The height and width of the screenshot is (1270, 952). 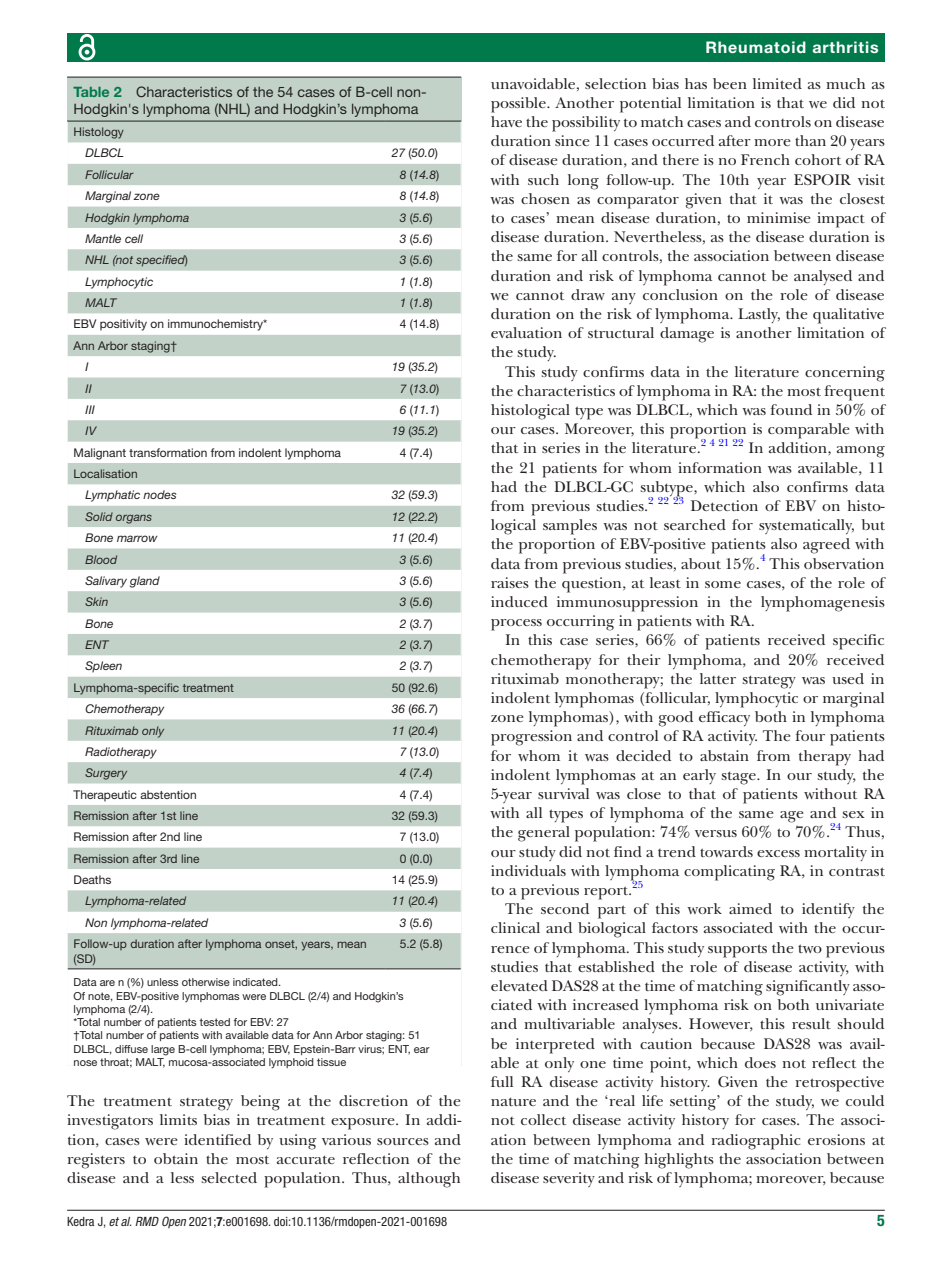 I want to click on Therapeutic, so click(x=105, y=796).
